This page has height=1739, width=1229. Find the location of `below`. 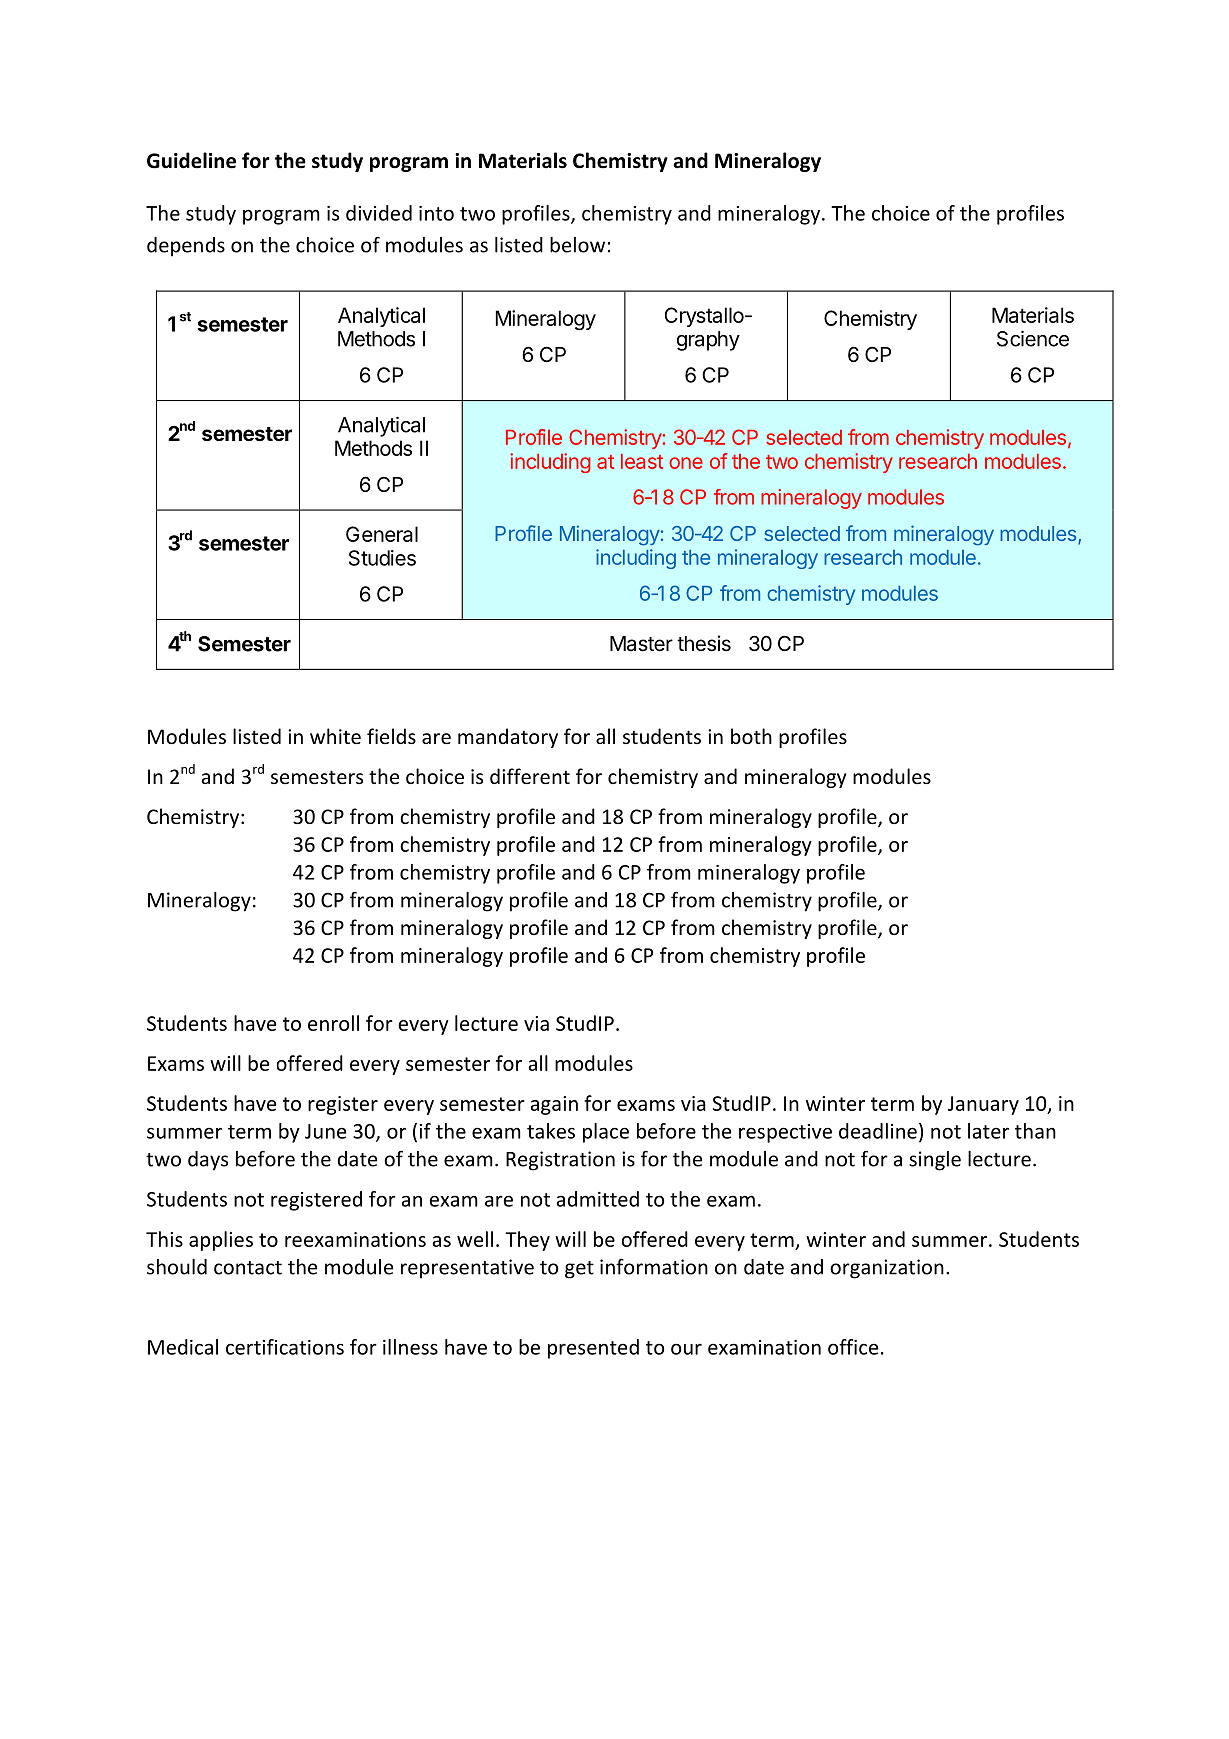

below is located at coordinates (577, 245).
